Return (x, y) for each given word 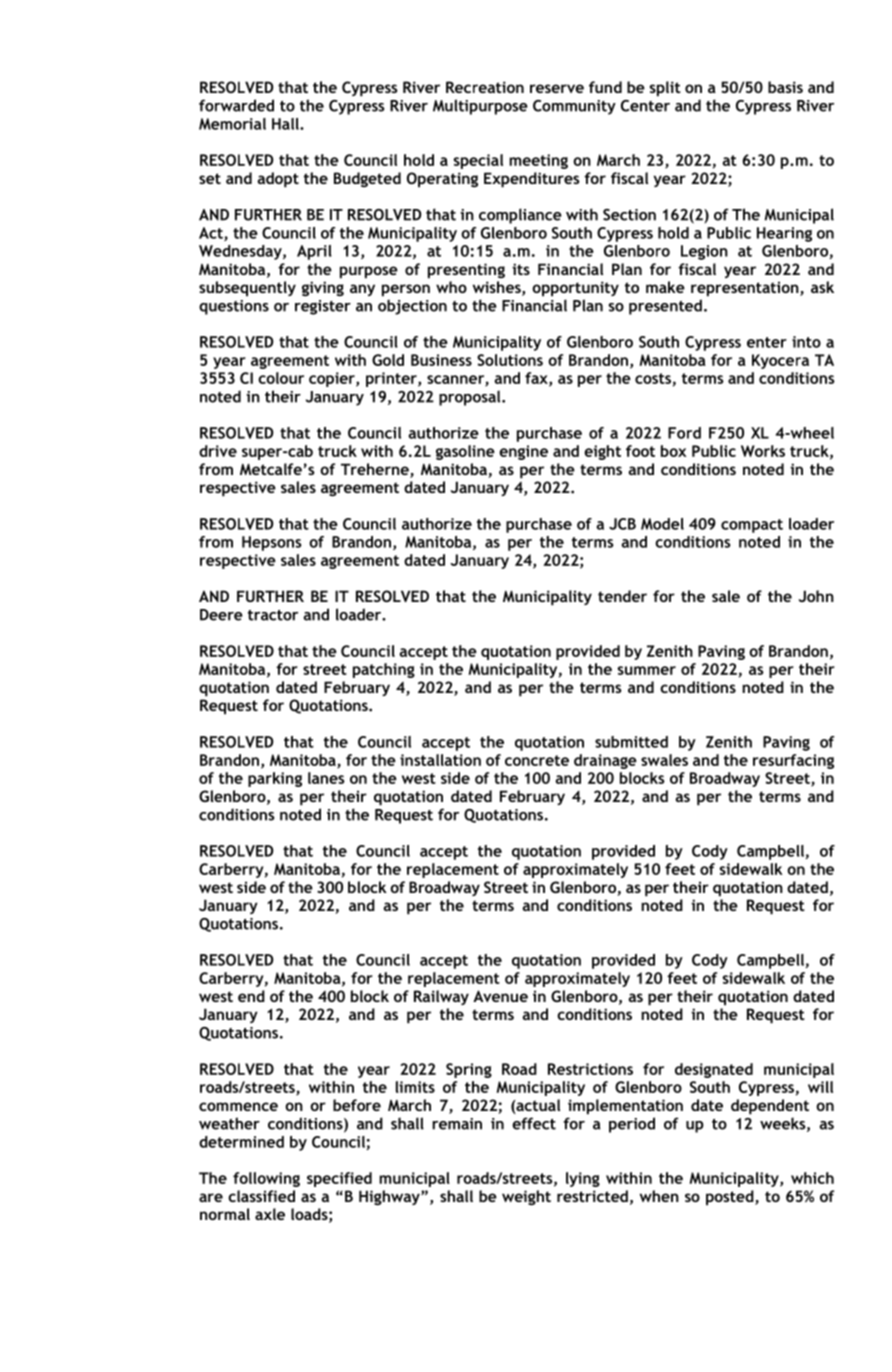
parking (275, 779)
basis (785, 87)
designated (714, 1070)
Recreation (485, 87)
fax (537, 379)
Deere (221, 615)
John (816, 596)
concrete (537, 760)
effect (534, 1123)
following (266, 1179)
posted (731, 1198)
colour (281, 378)
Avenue (500, 996)
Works (763, 451)
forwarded (236, 105)
